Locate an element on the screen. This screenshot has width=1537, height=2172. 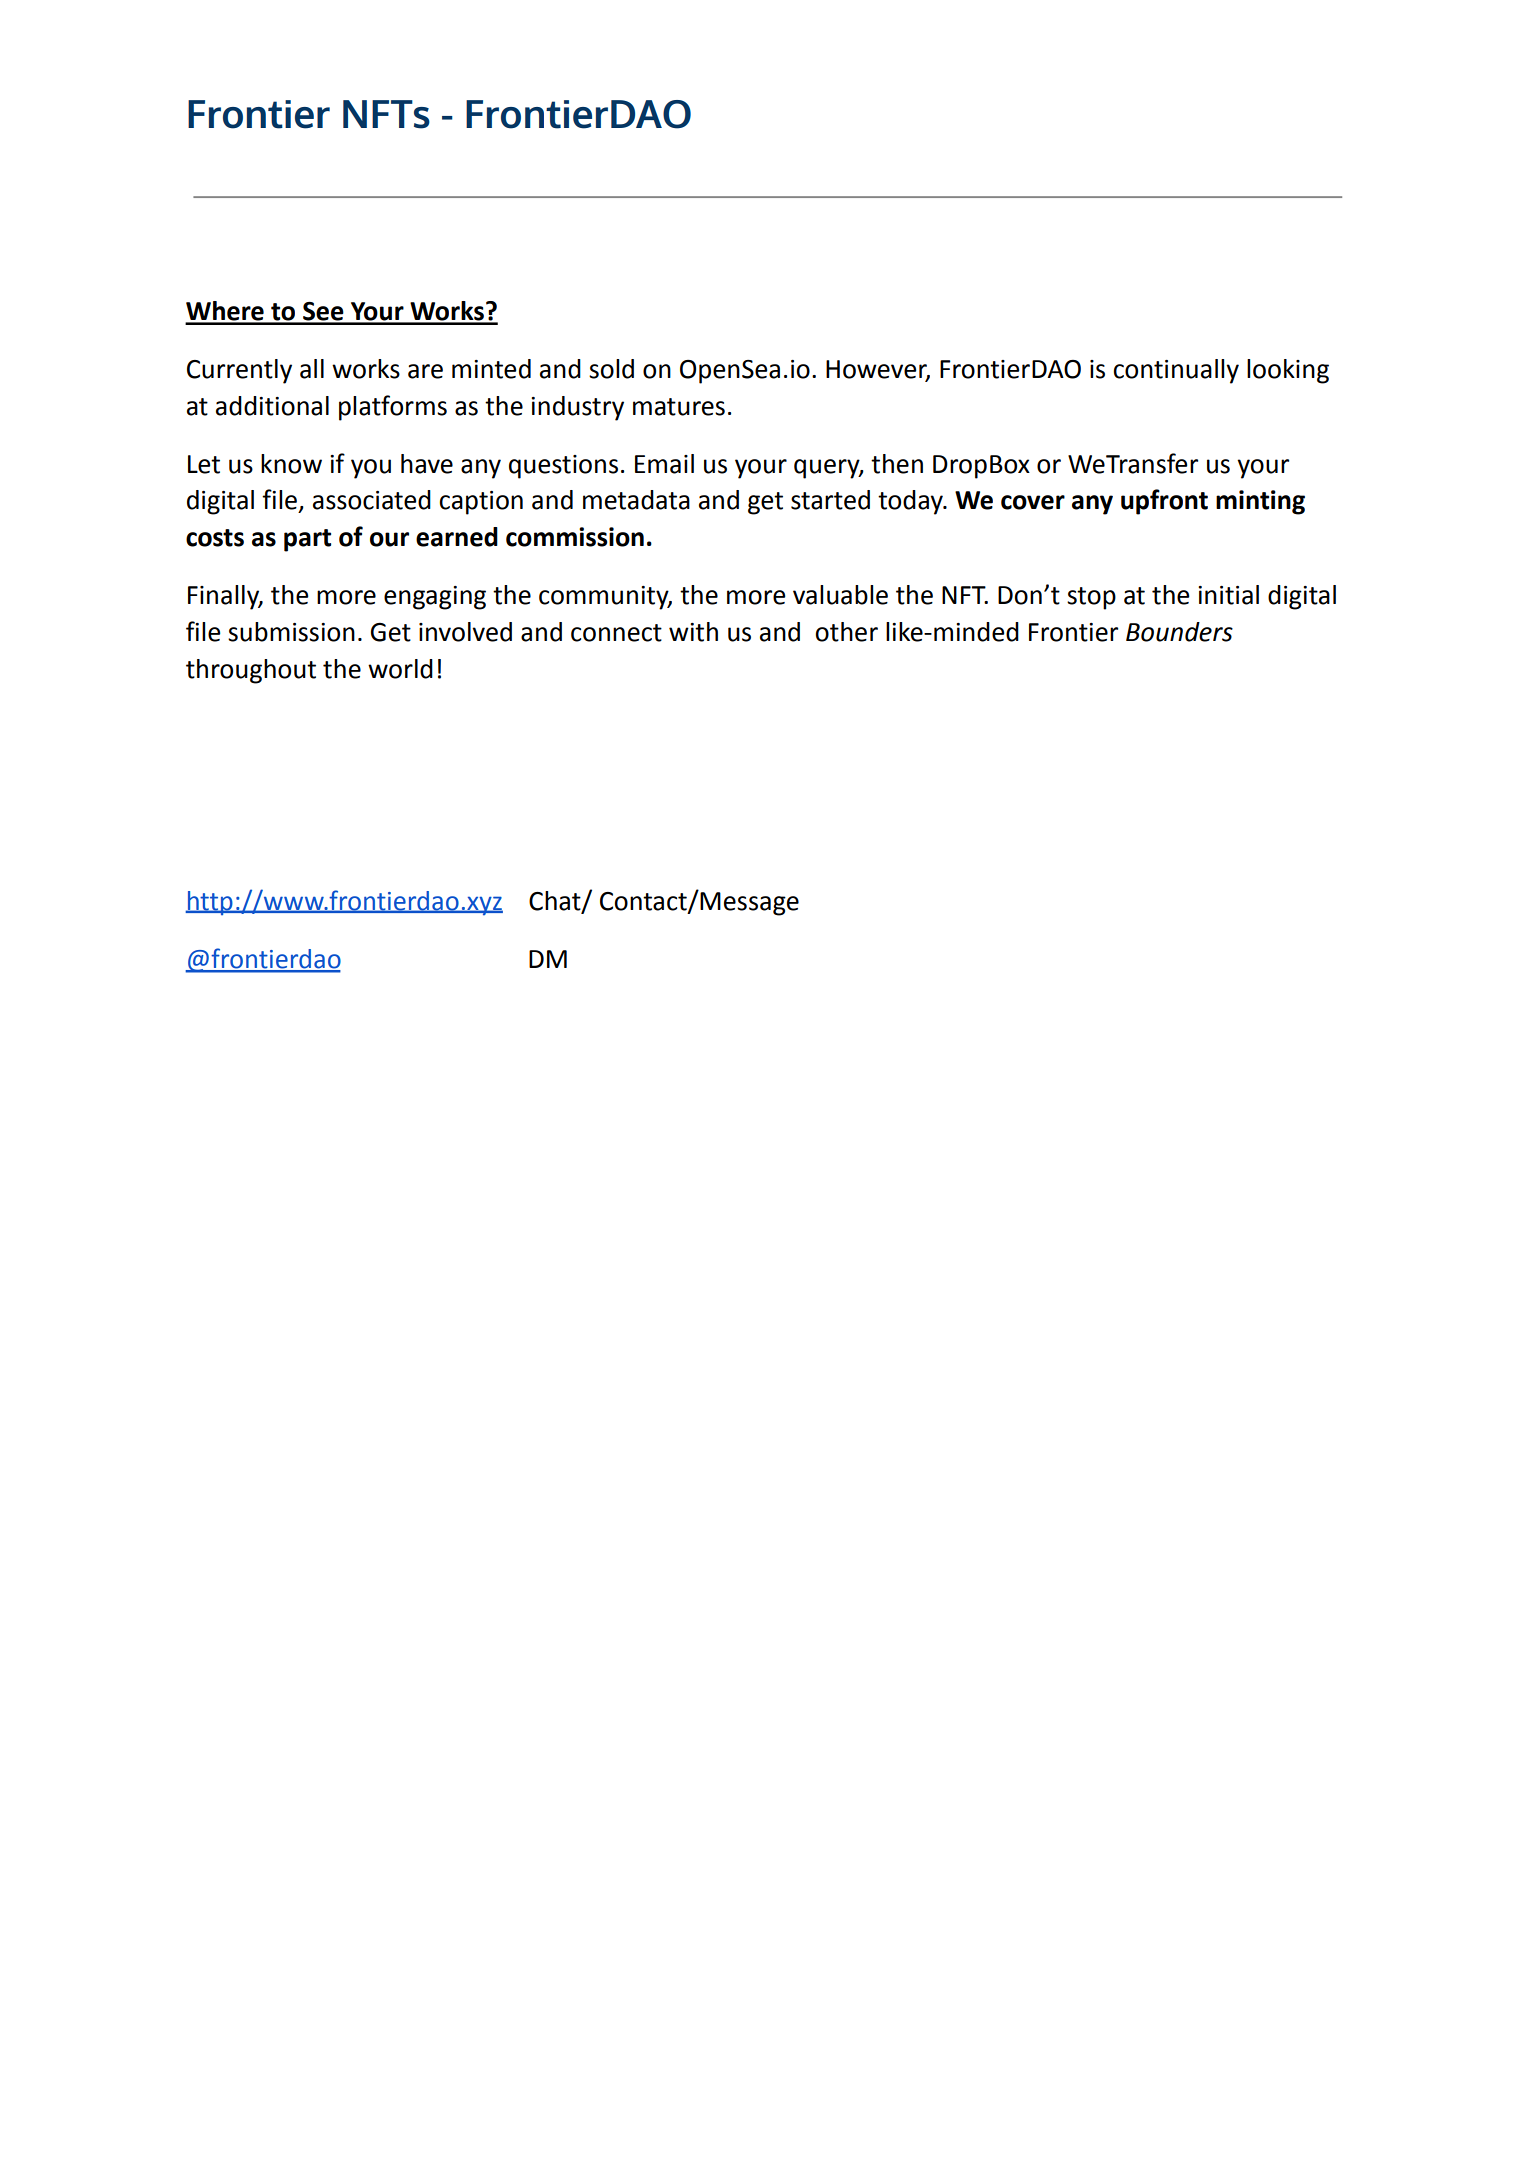
continually is located at coordinates (1176, 371).
